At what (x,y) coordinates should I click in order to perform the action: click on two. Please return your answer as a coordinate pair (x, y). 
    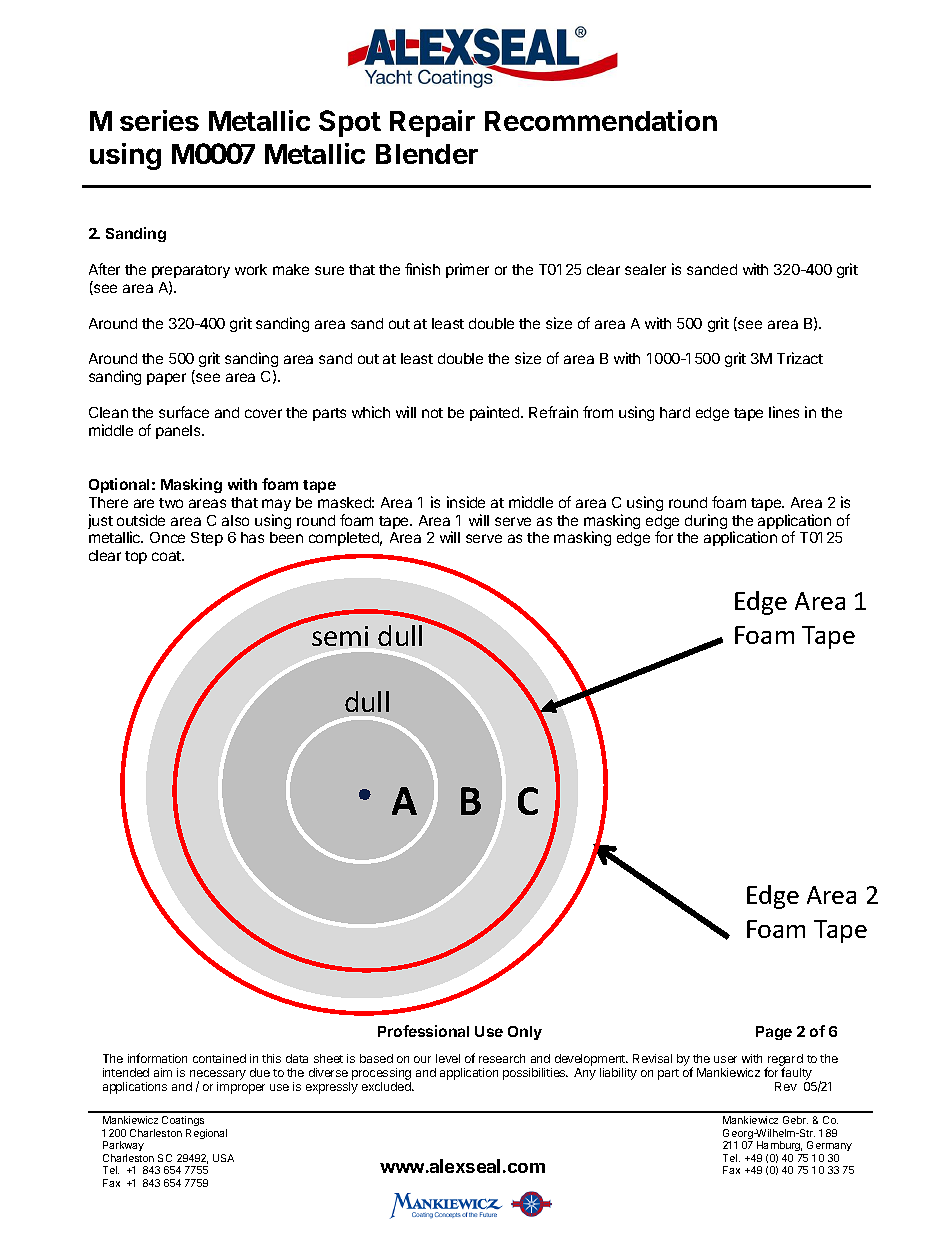
    Looking at the image, I should click on (171, 503).
